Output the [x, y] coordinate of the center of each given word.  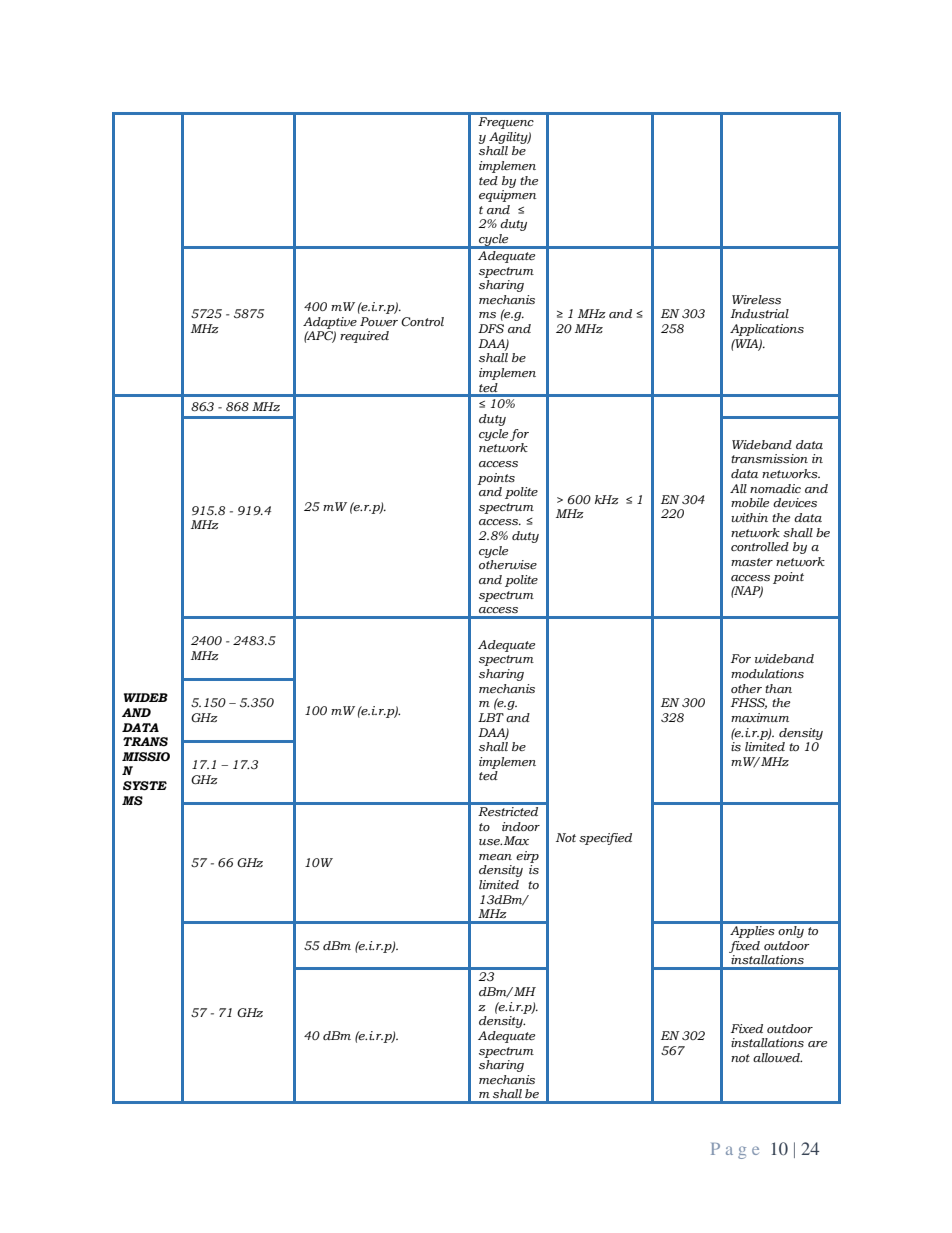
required [364, 337]
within [749, 517]
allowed [777, 1057]
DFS [491, 328]
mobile [750, 503]
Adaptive [330, 323]
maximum [760, 717]
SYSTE [145, 786]
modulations [767, 674]
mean [495, 857]
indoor [521, 826]
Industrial [759, 314]
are [817, 1044]
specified [605, 839]
